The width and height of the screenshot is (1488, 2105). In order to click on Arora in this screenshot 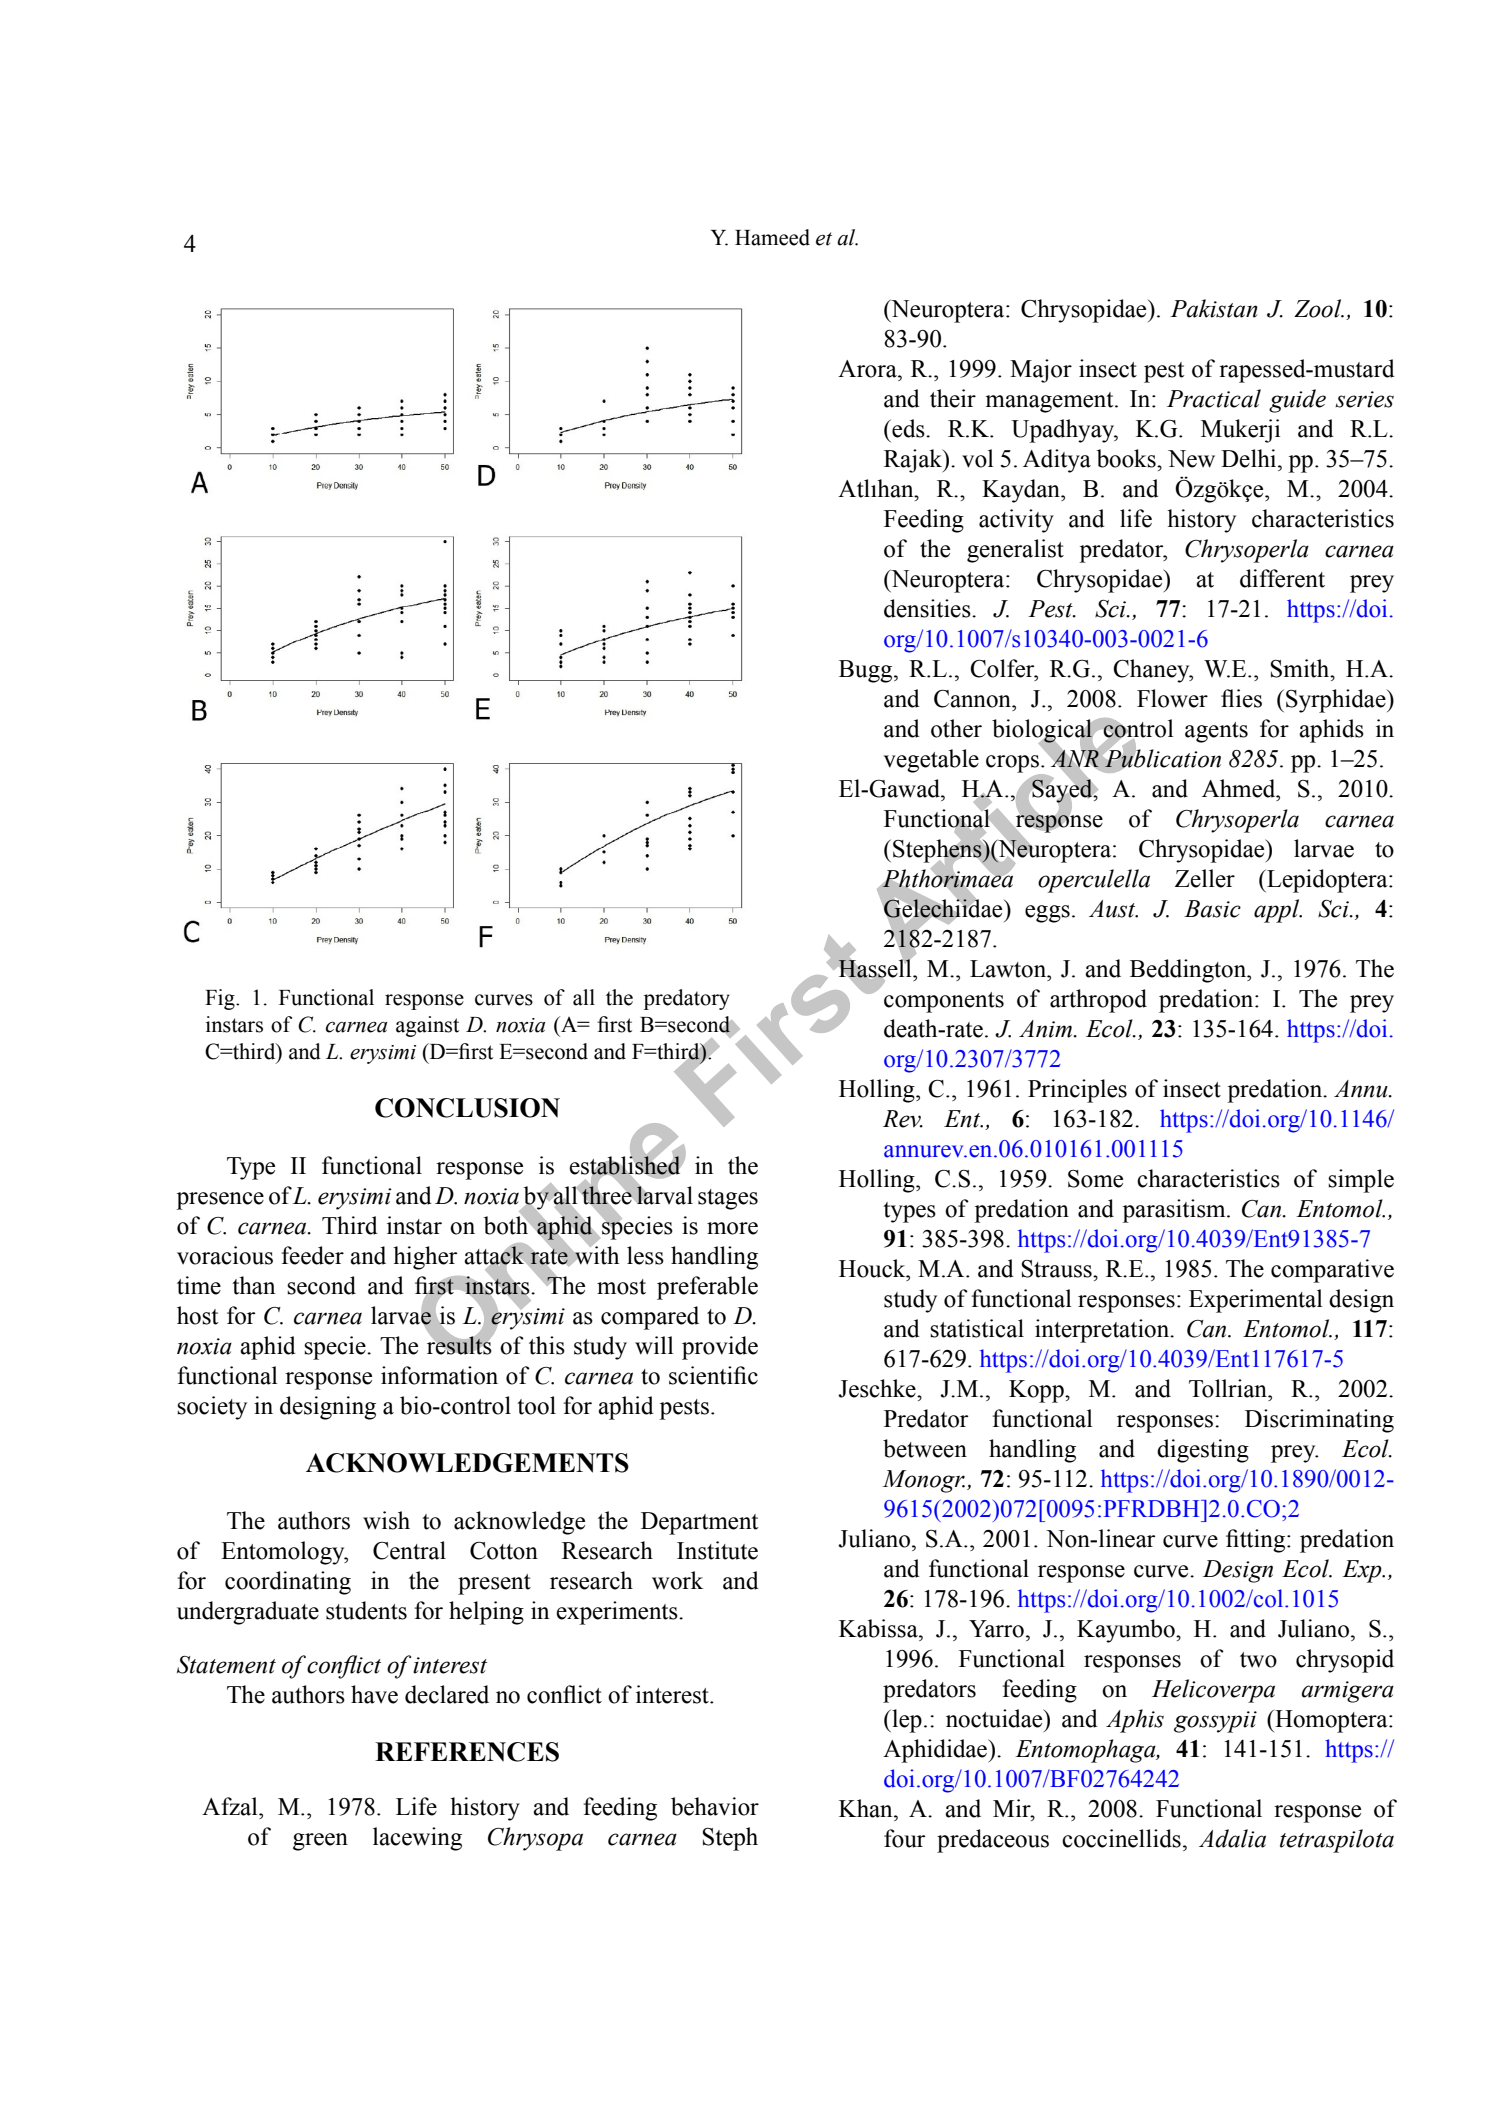, I will do `click(868, 369)`.
